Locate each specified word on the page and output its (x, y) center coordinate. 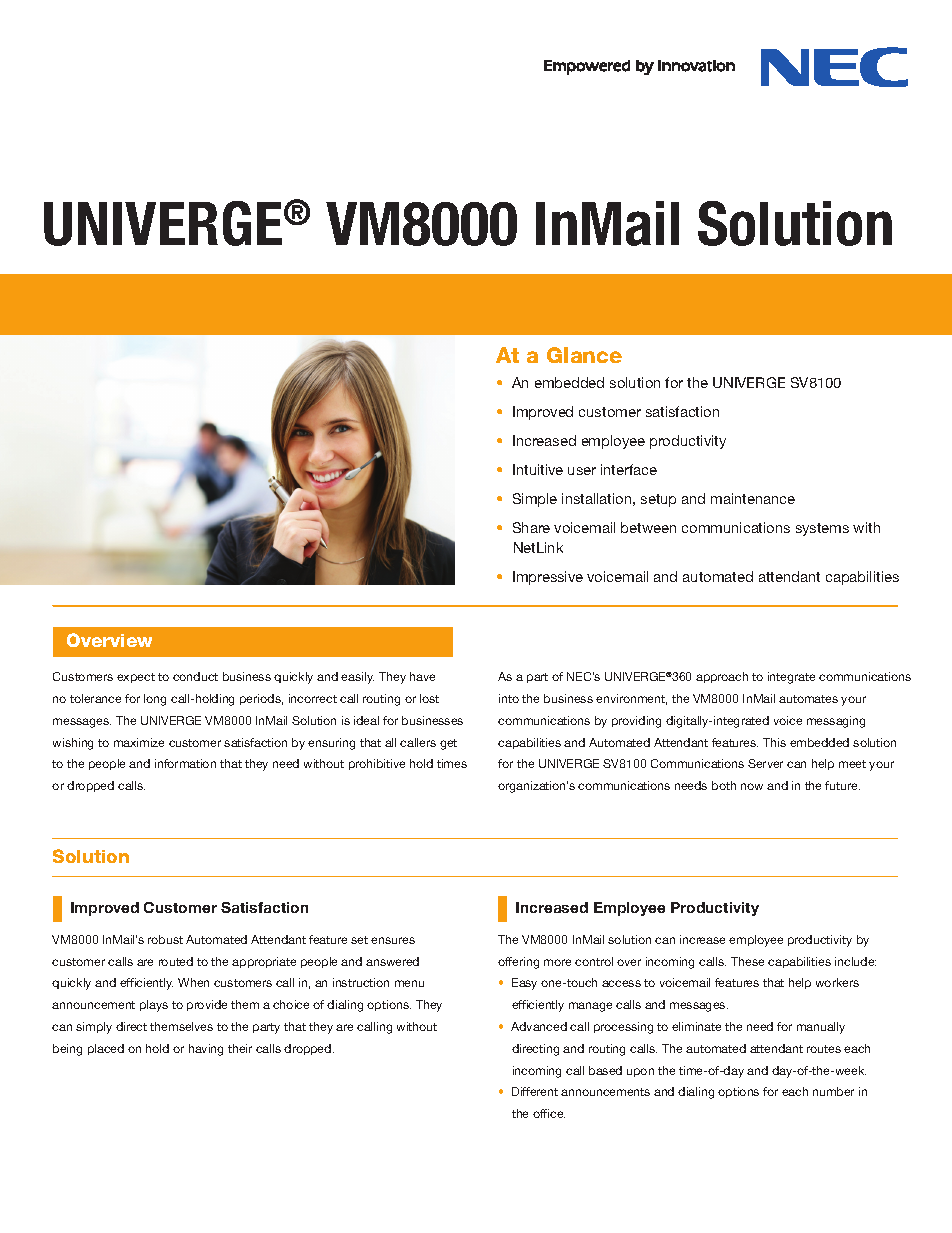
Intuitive (538, 469)
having (206, 1050)
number (833, 1091)
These (747, 961)
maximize (139, 742)
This (774, 742)
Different (535, 1091)
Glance (584, 355)
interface (629, 469)
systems (822, 529)
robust (165, 939)
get (448, 744)
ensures (393, 940)
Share (531, 527)
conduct (195, 676)
